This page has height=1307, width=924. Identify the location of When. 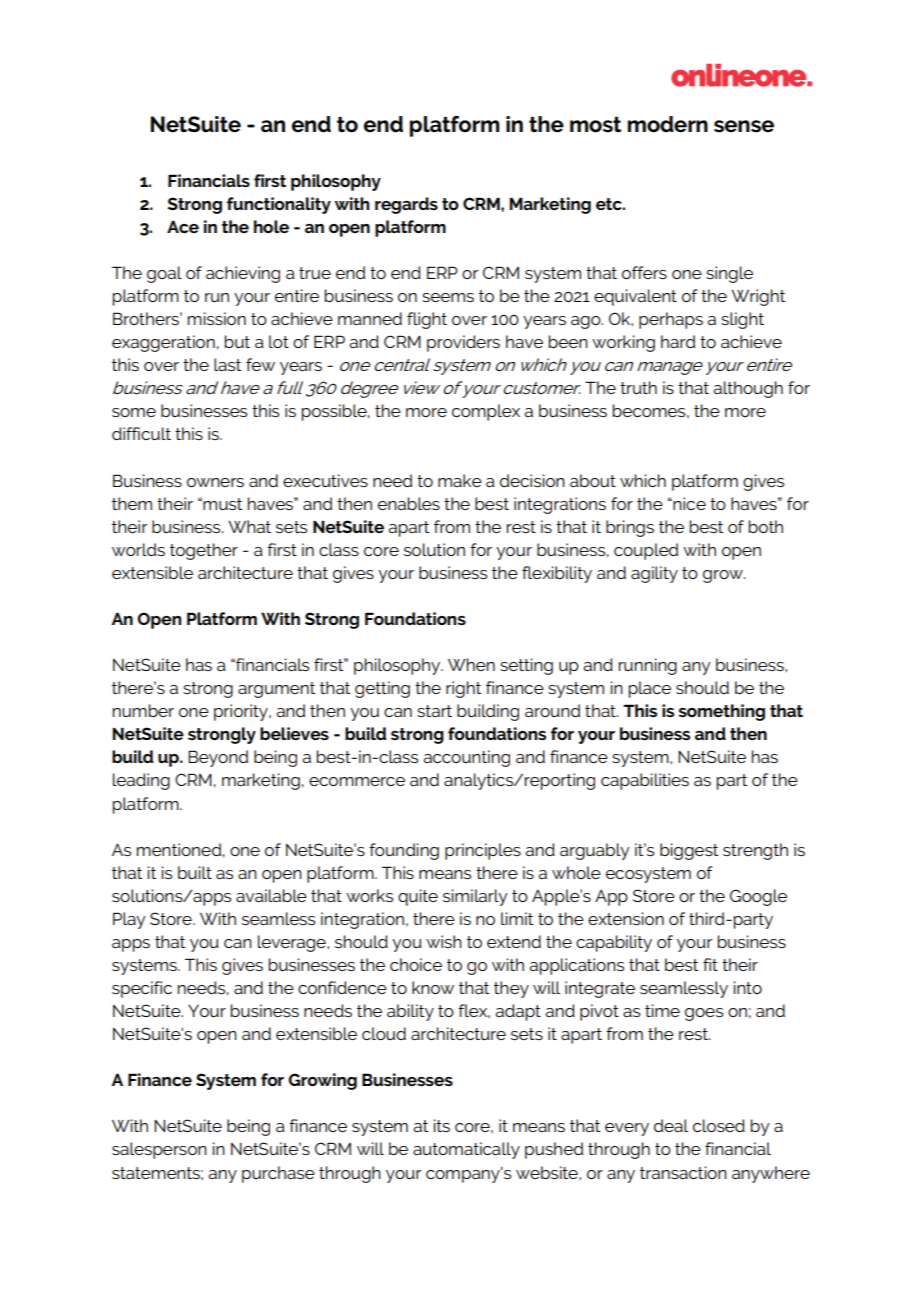
(471, 664).
